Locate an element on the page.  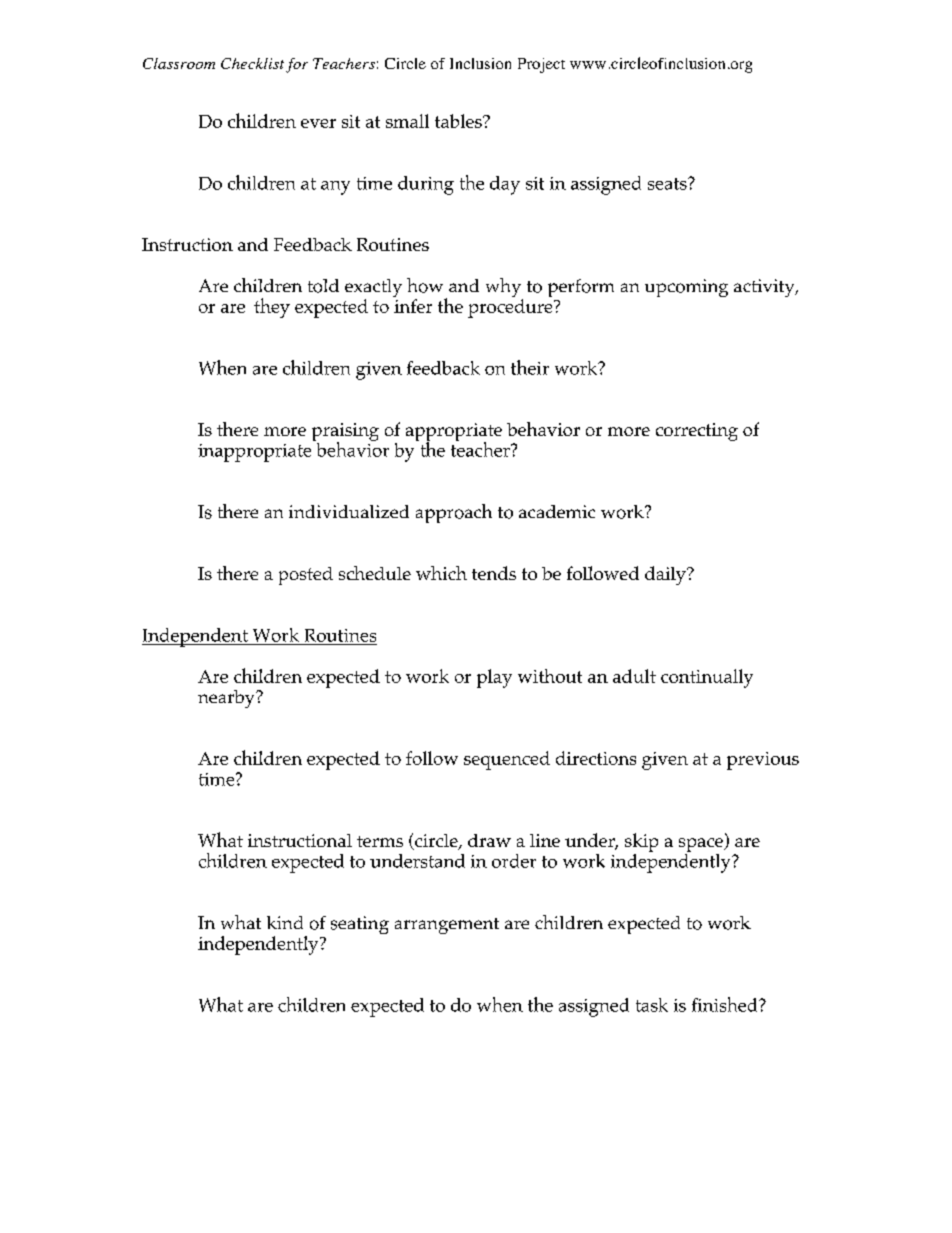
posted is located at coordinates (306, 576).
